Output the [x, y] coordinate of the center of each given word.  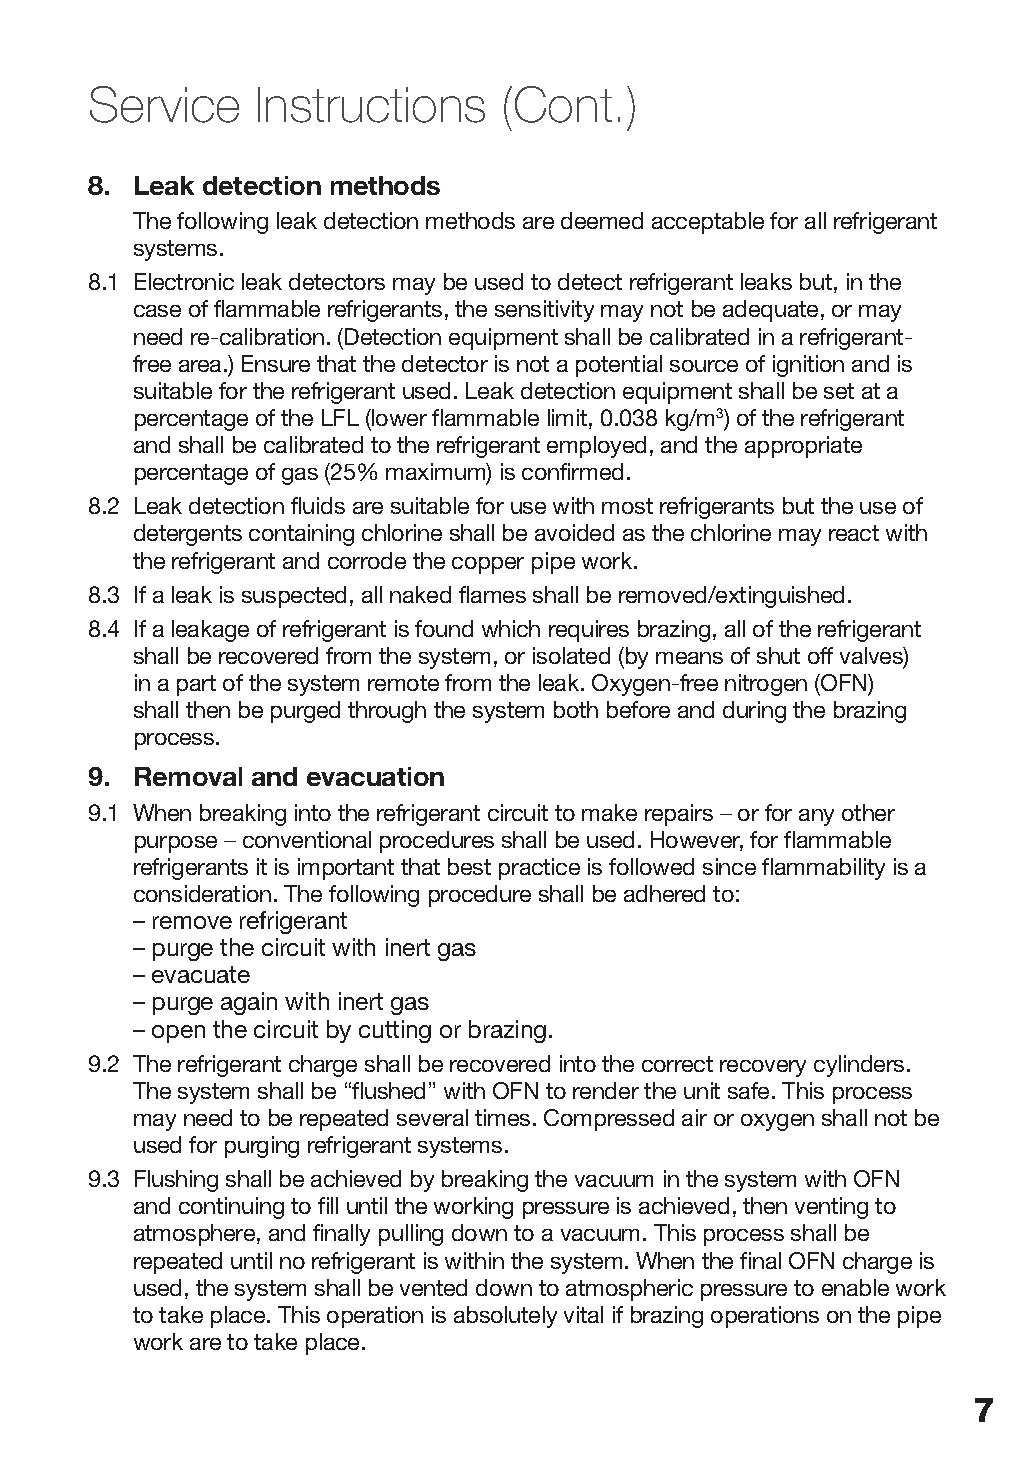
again [249, 1003]
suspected [294, 597]
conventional [307, 839]
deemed [602, 220]
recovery [763, 1068]
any [816, 817]
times [502, 1117]
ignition [808, 366]
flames [492, 594]
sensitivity [544, 311]
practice [539, 869]
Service [164, 104]
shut [778, 655]
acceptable [708, 223]
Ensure [276, 363]
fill [328, 1205]
